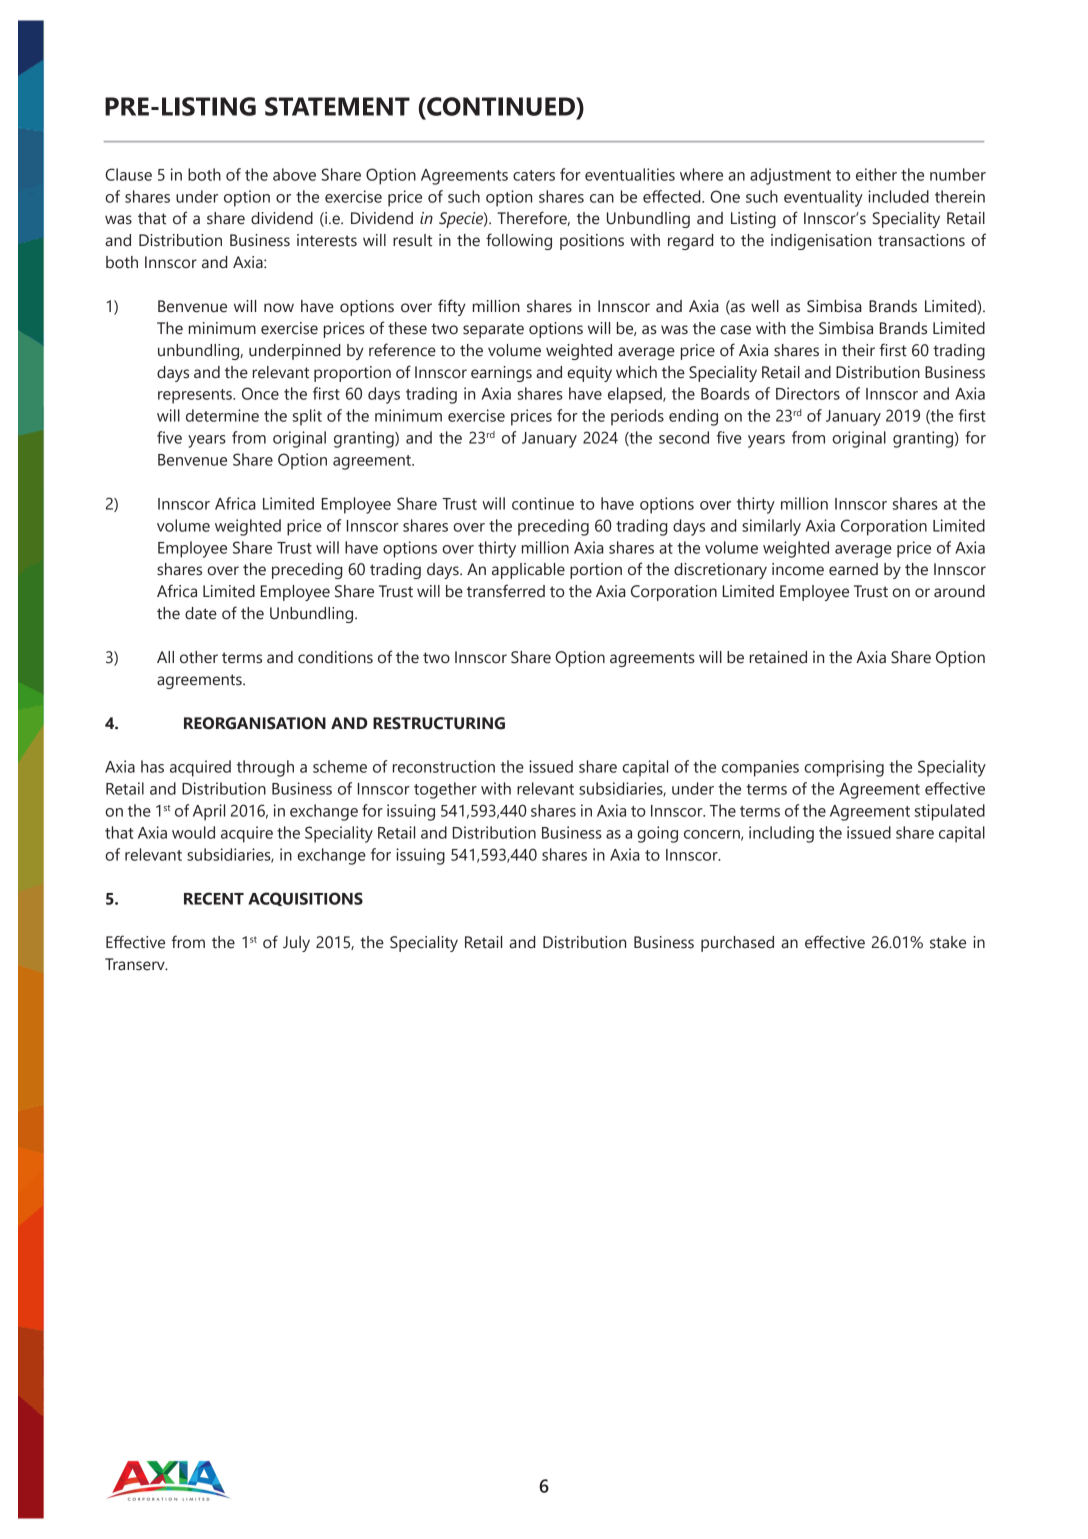  I want to click on now, so click(279, 308).
